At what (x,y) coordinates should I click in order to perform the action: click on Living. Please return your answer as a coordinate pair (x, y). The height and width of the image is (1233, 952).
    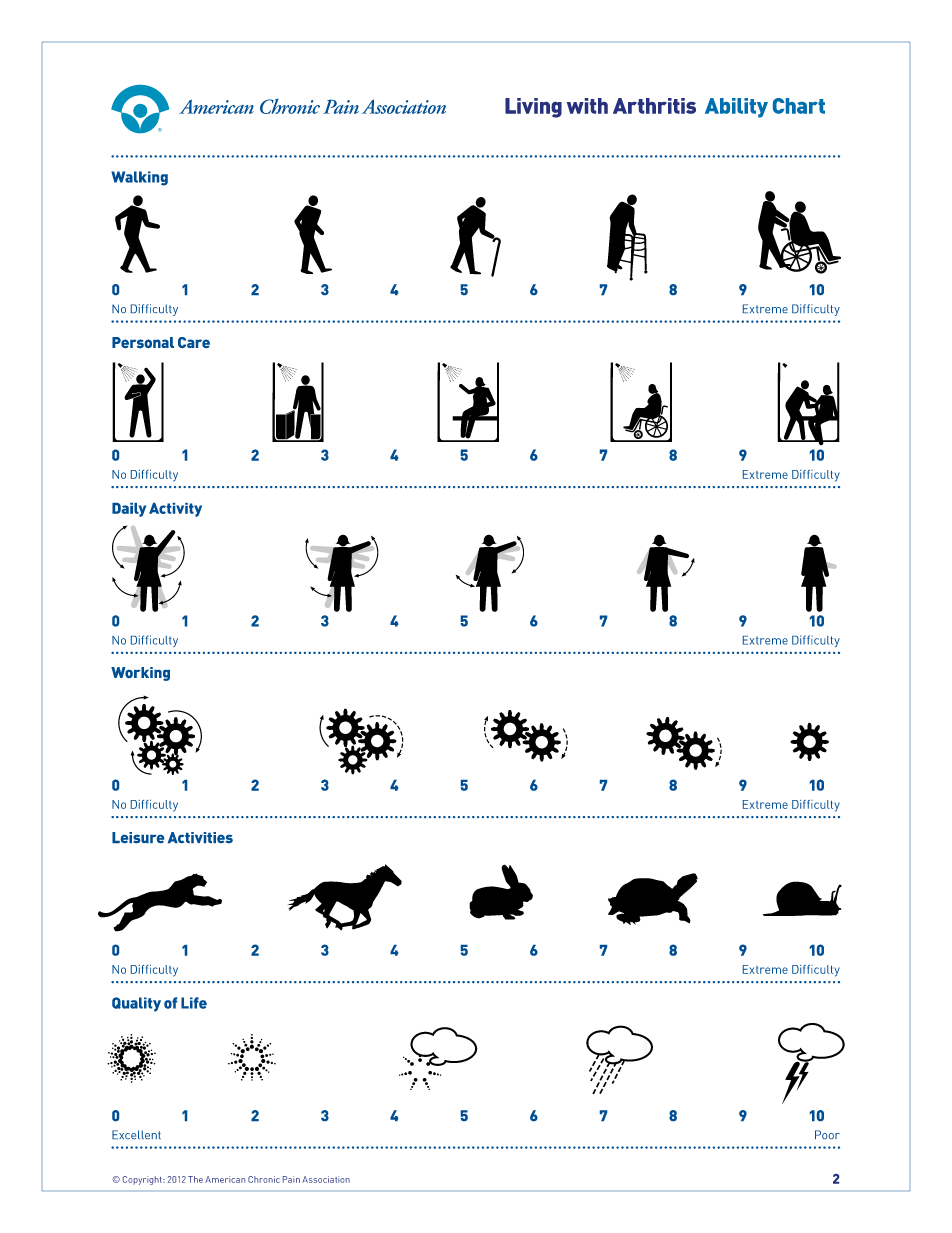
    Looking at the image, I should click on (533, 108).
